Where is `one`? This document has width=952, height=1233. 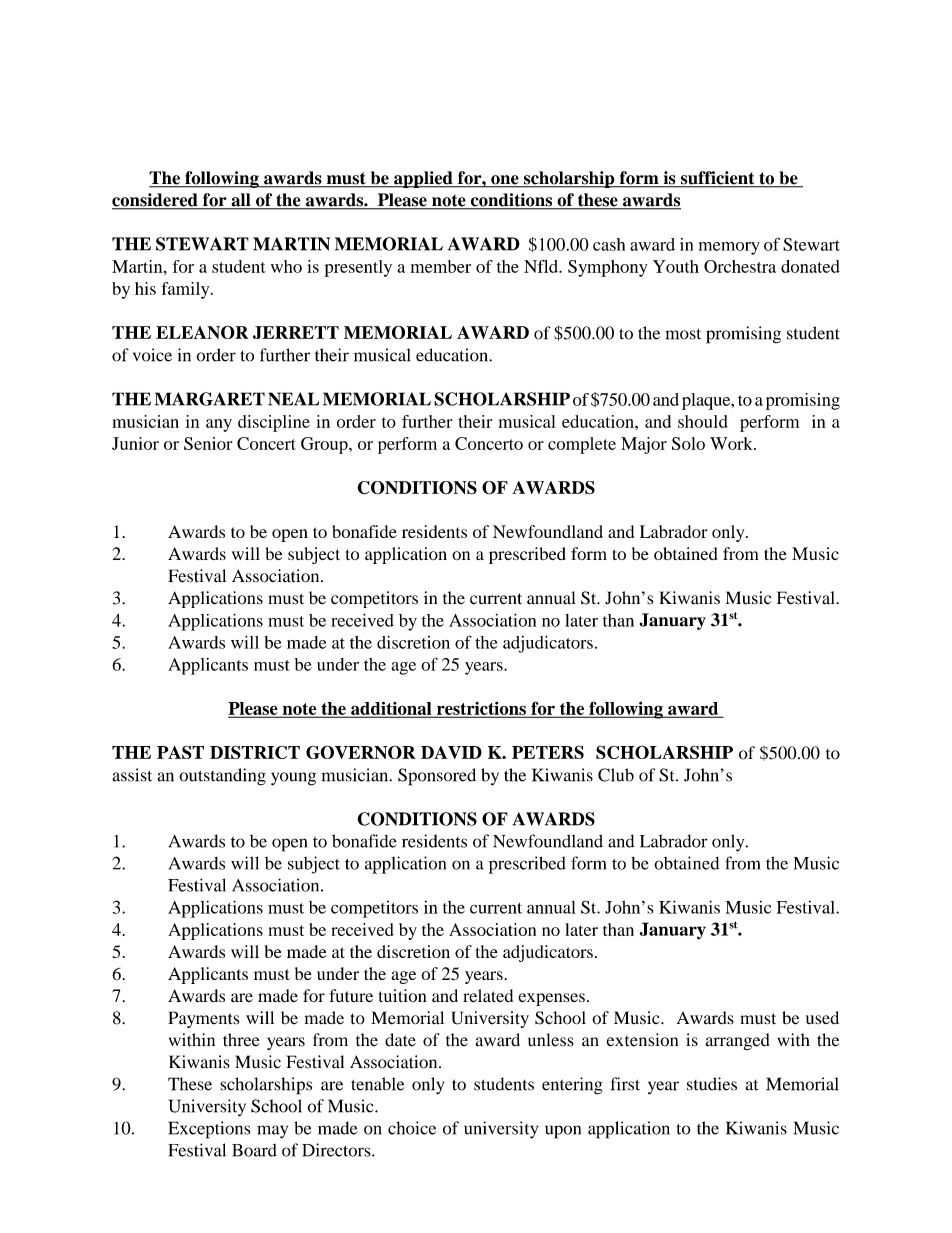 one is located at coordinates (505, 181).
